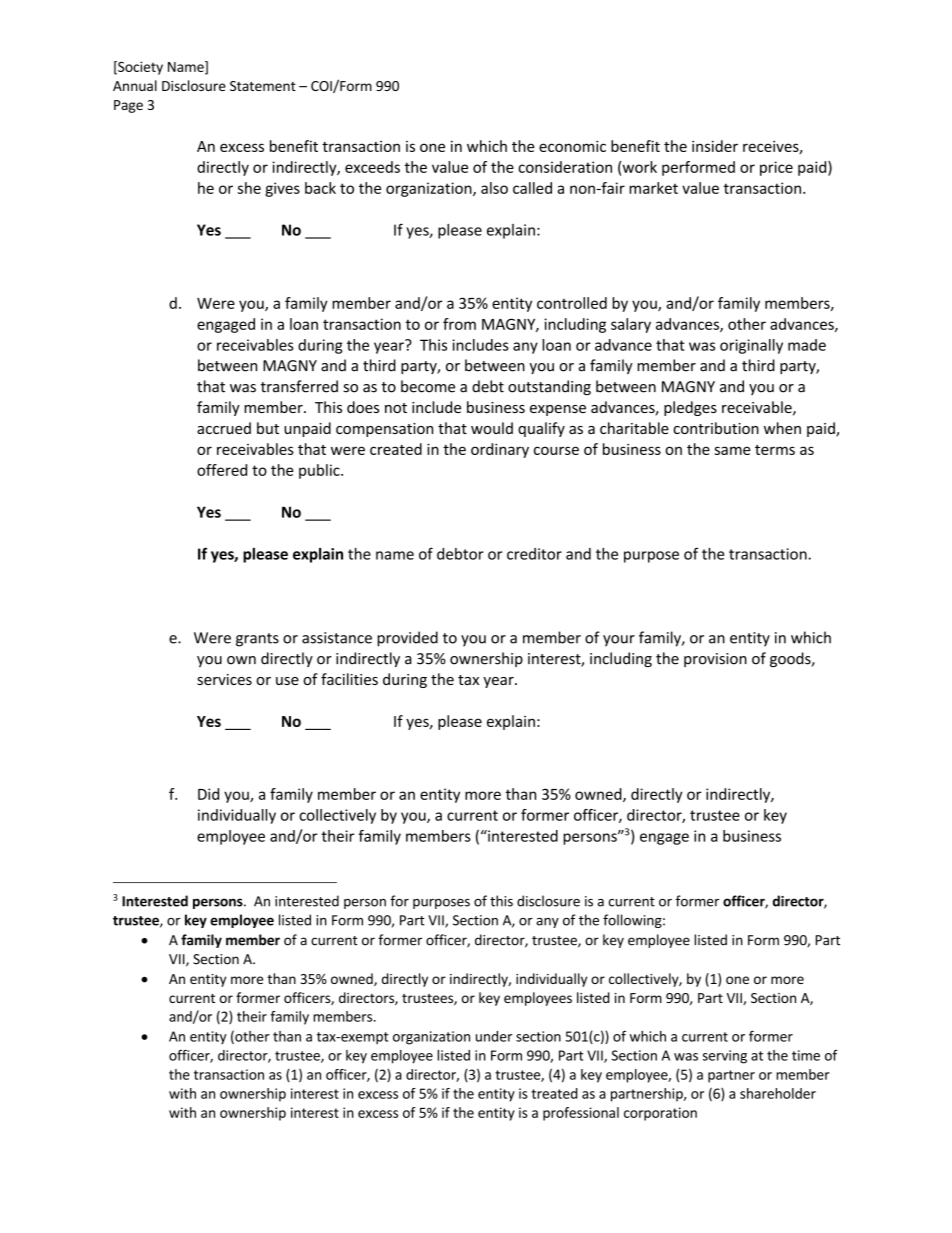 Image resolution: width=952 pixels, height=1233 pixels. What do you see at coordinates (224, 428) in the image?
I see `accrued` at bounding box center [224, 428].
